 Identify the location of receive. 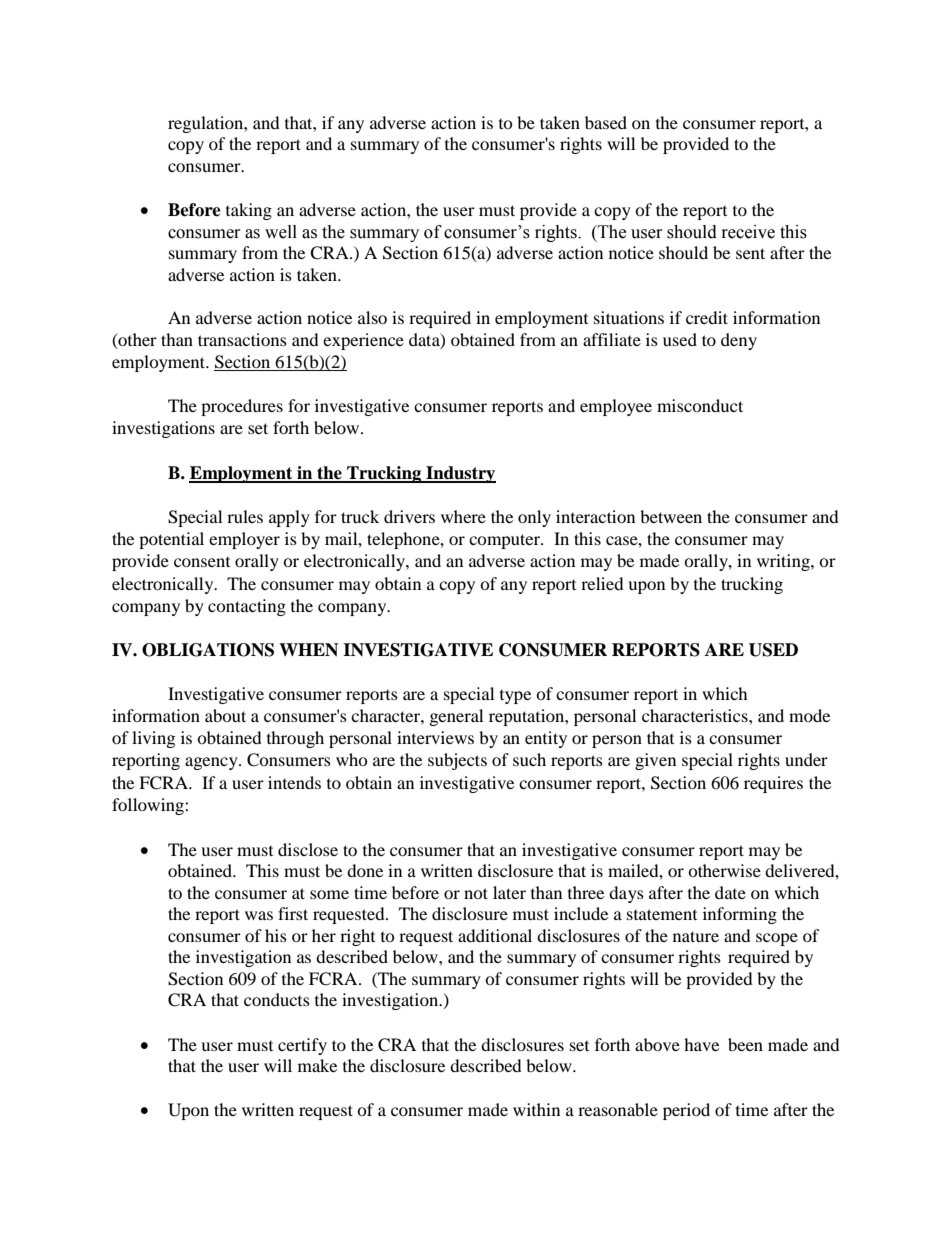
(748, 232).
